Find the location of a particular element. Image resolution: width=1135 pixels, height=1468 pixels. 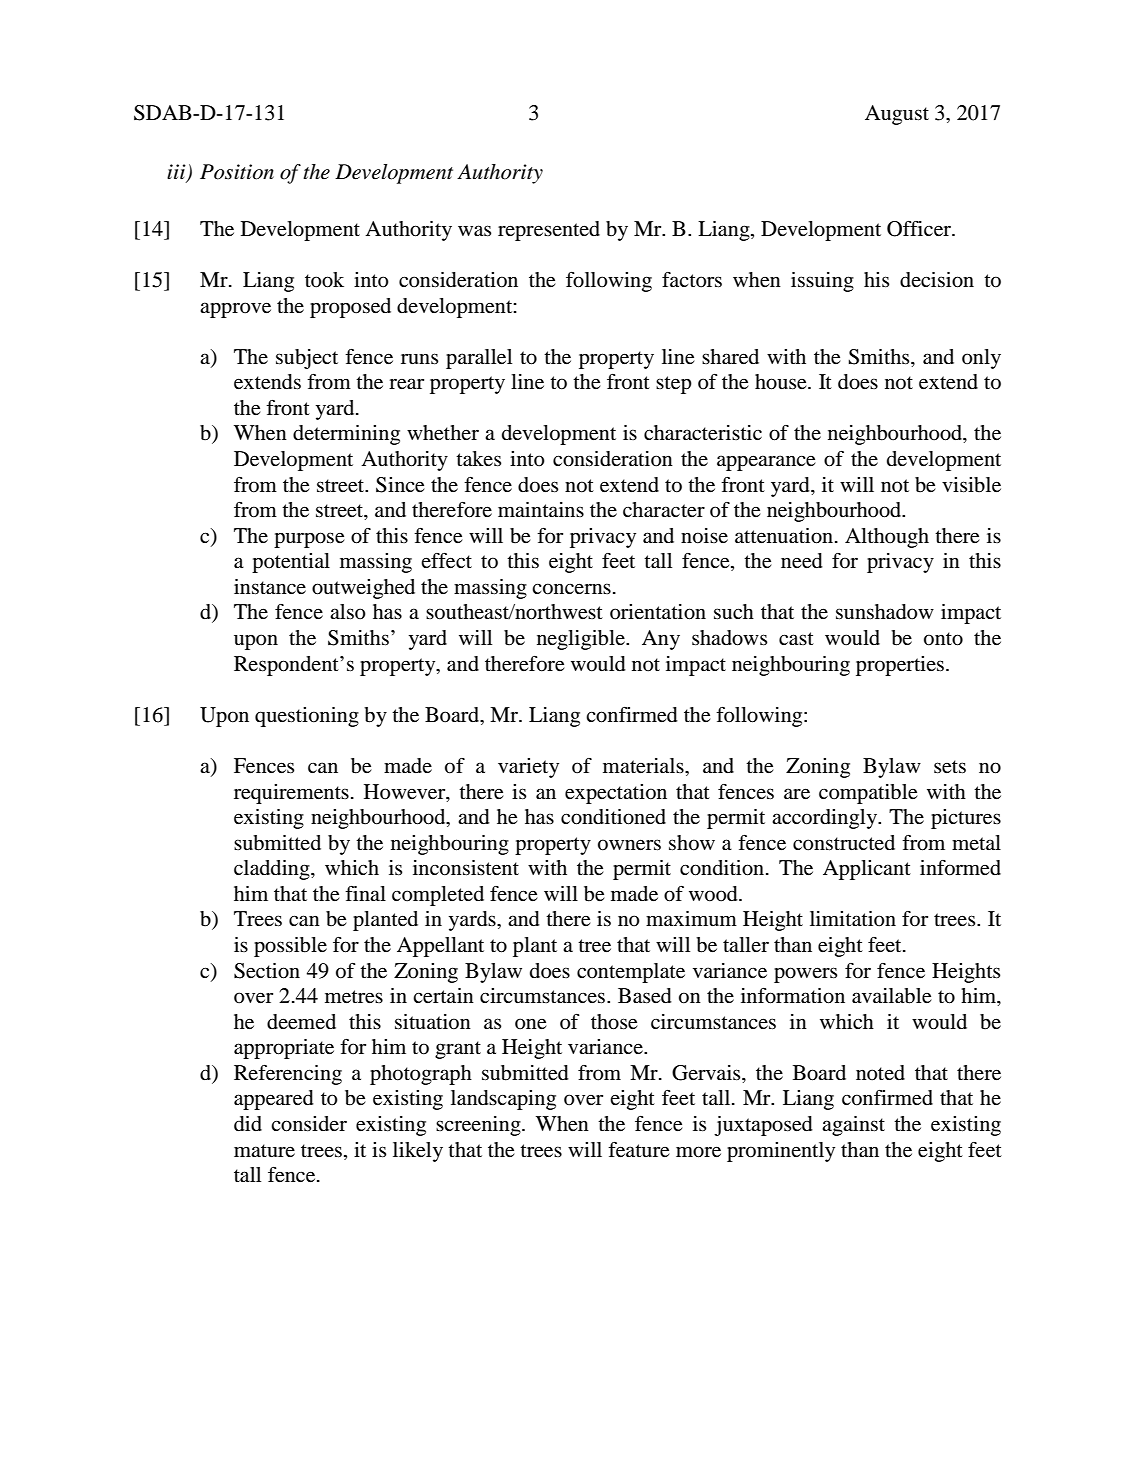

August is located at coordinates (897, 115).
